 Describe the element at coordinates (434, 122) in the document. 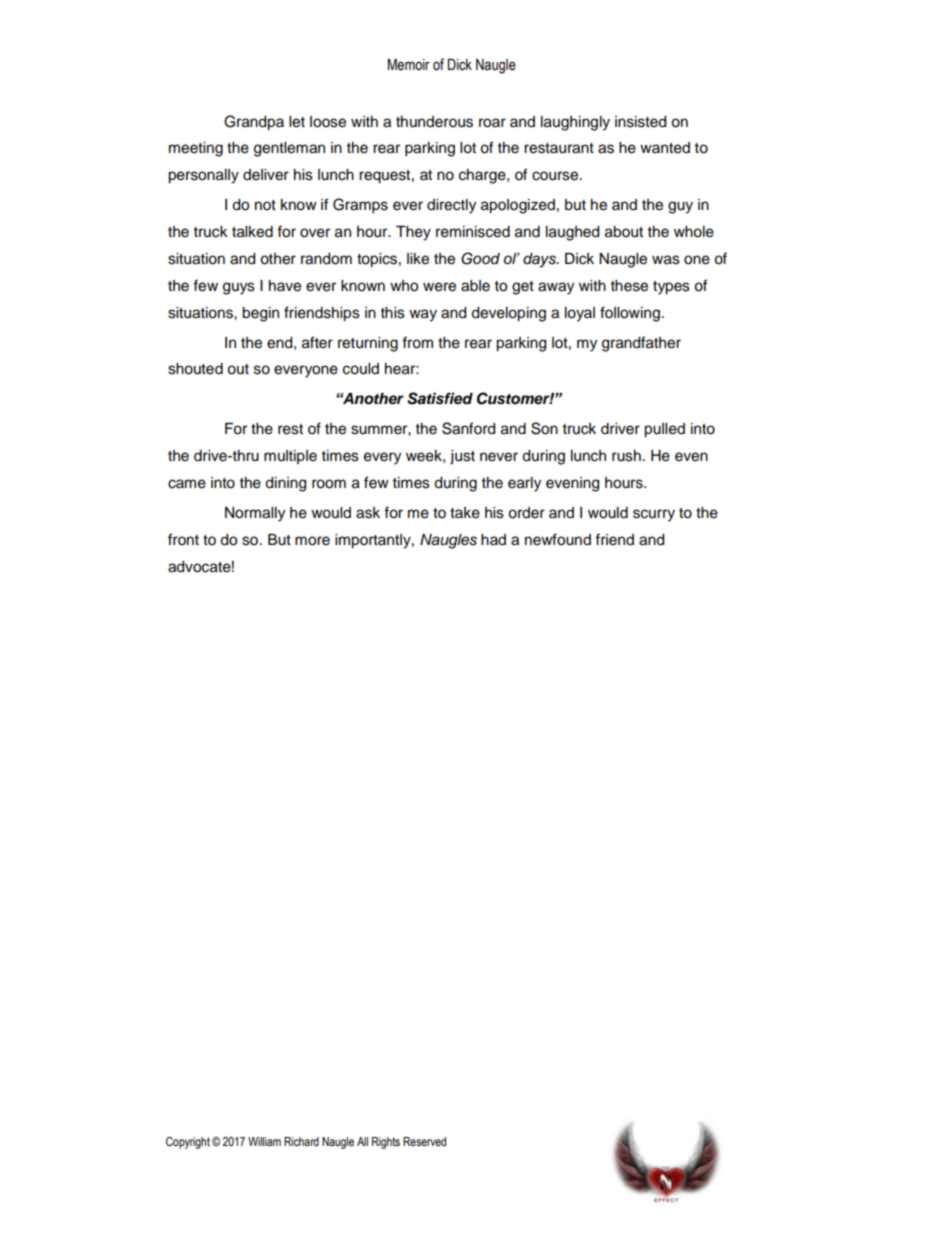

I see `thunderous` at that location.
